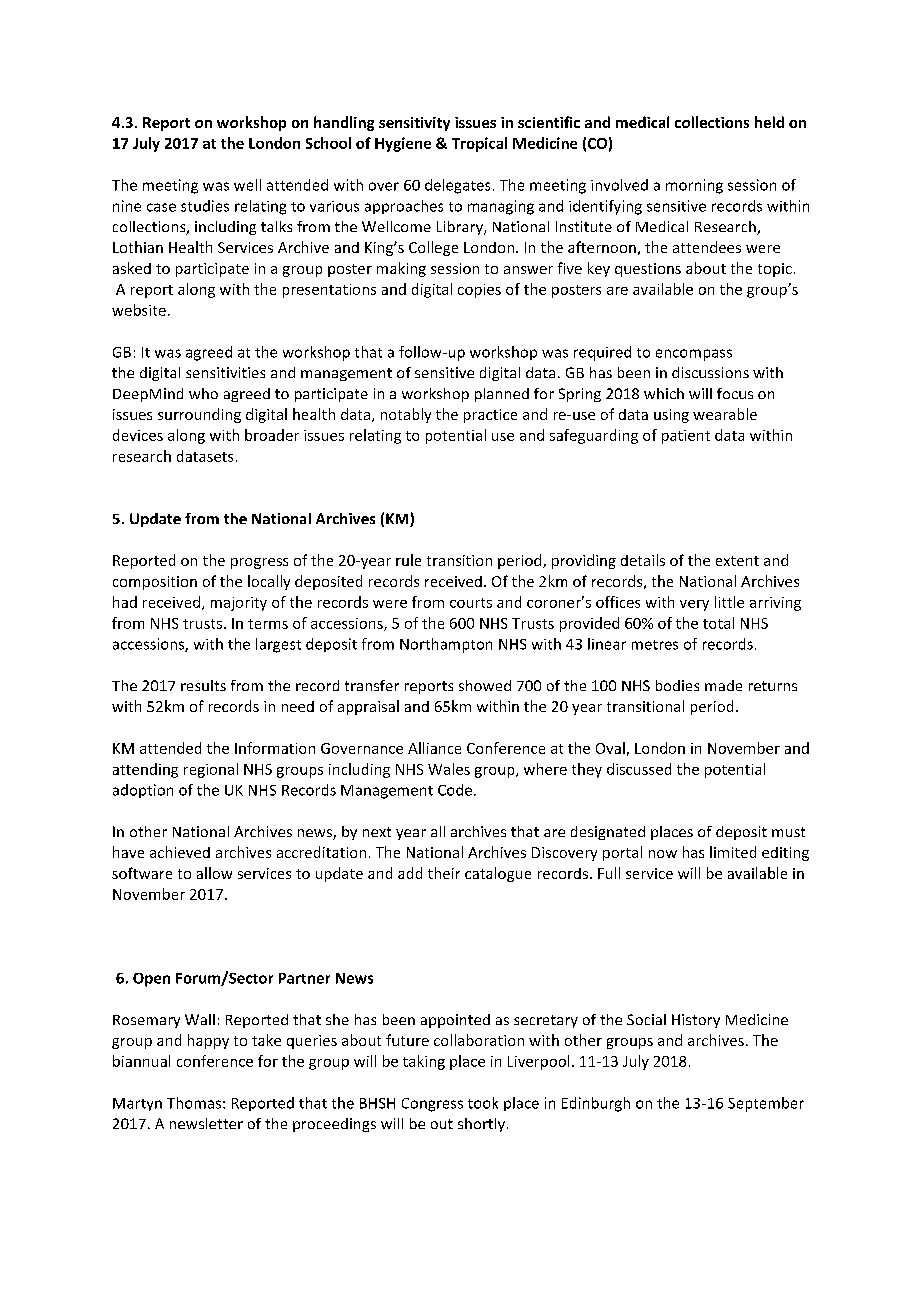  Describe the element at coordinates (205, 206) in the screenshot. I see `studies` at that location.
